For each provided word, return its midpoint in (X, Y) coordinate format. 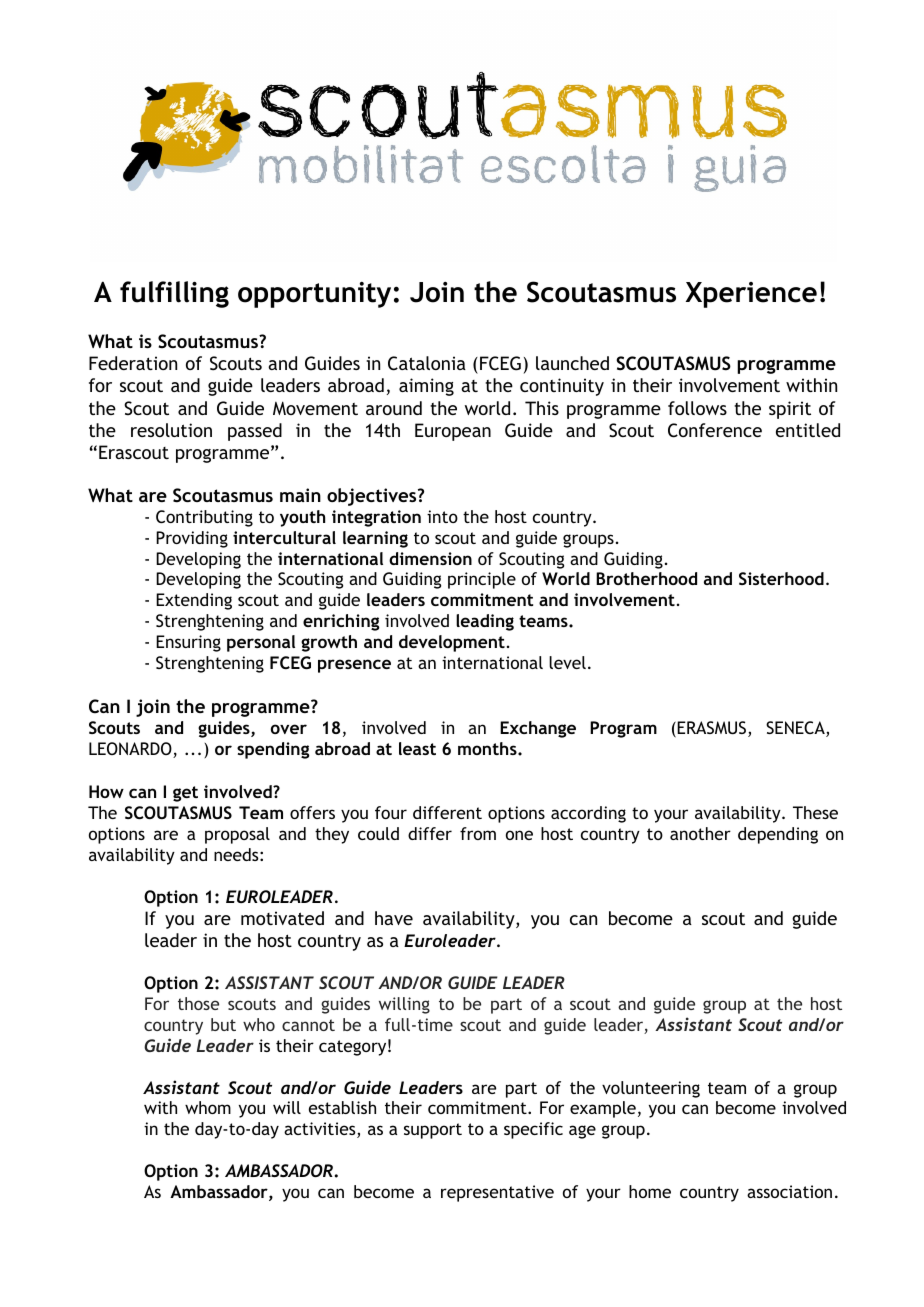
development (452, 643)
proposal (237, 835)
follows (697, 408)
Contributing (204, 518)
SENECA (796, 729)
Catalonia (427, 363)
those (198, 1003)
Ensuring (188, 643)
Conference (715, 430)
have (394, 918)
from (478, 833)
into (442, 516)
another (700, 833)
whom (208, 1107)
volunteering (651, 1089)
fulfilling (174, 294)
